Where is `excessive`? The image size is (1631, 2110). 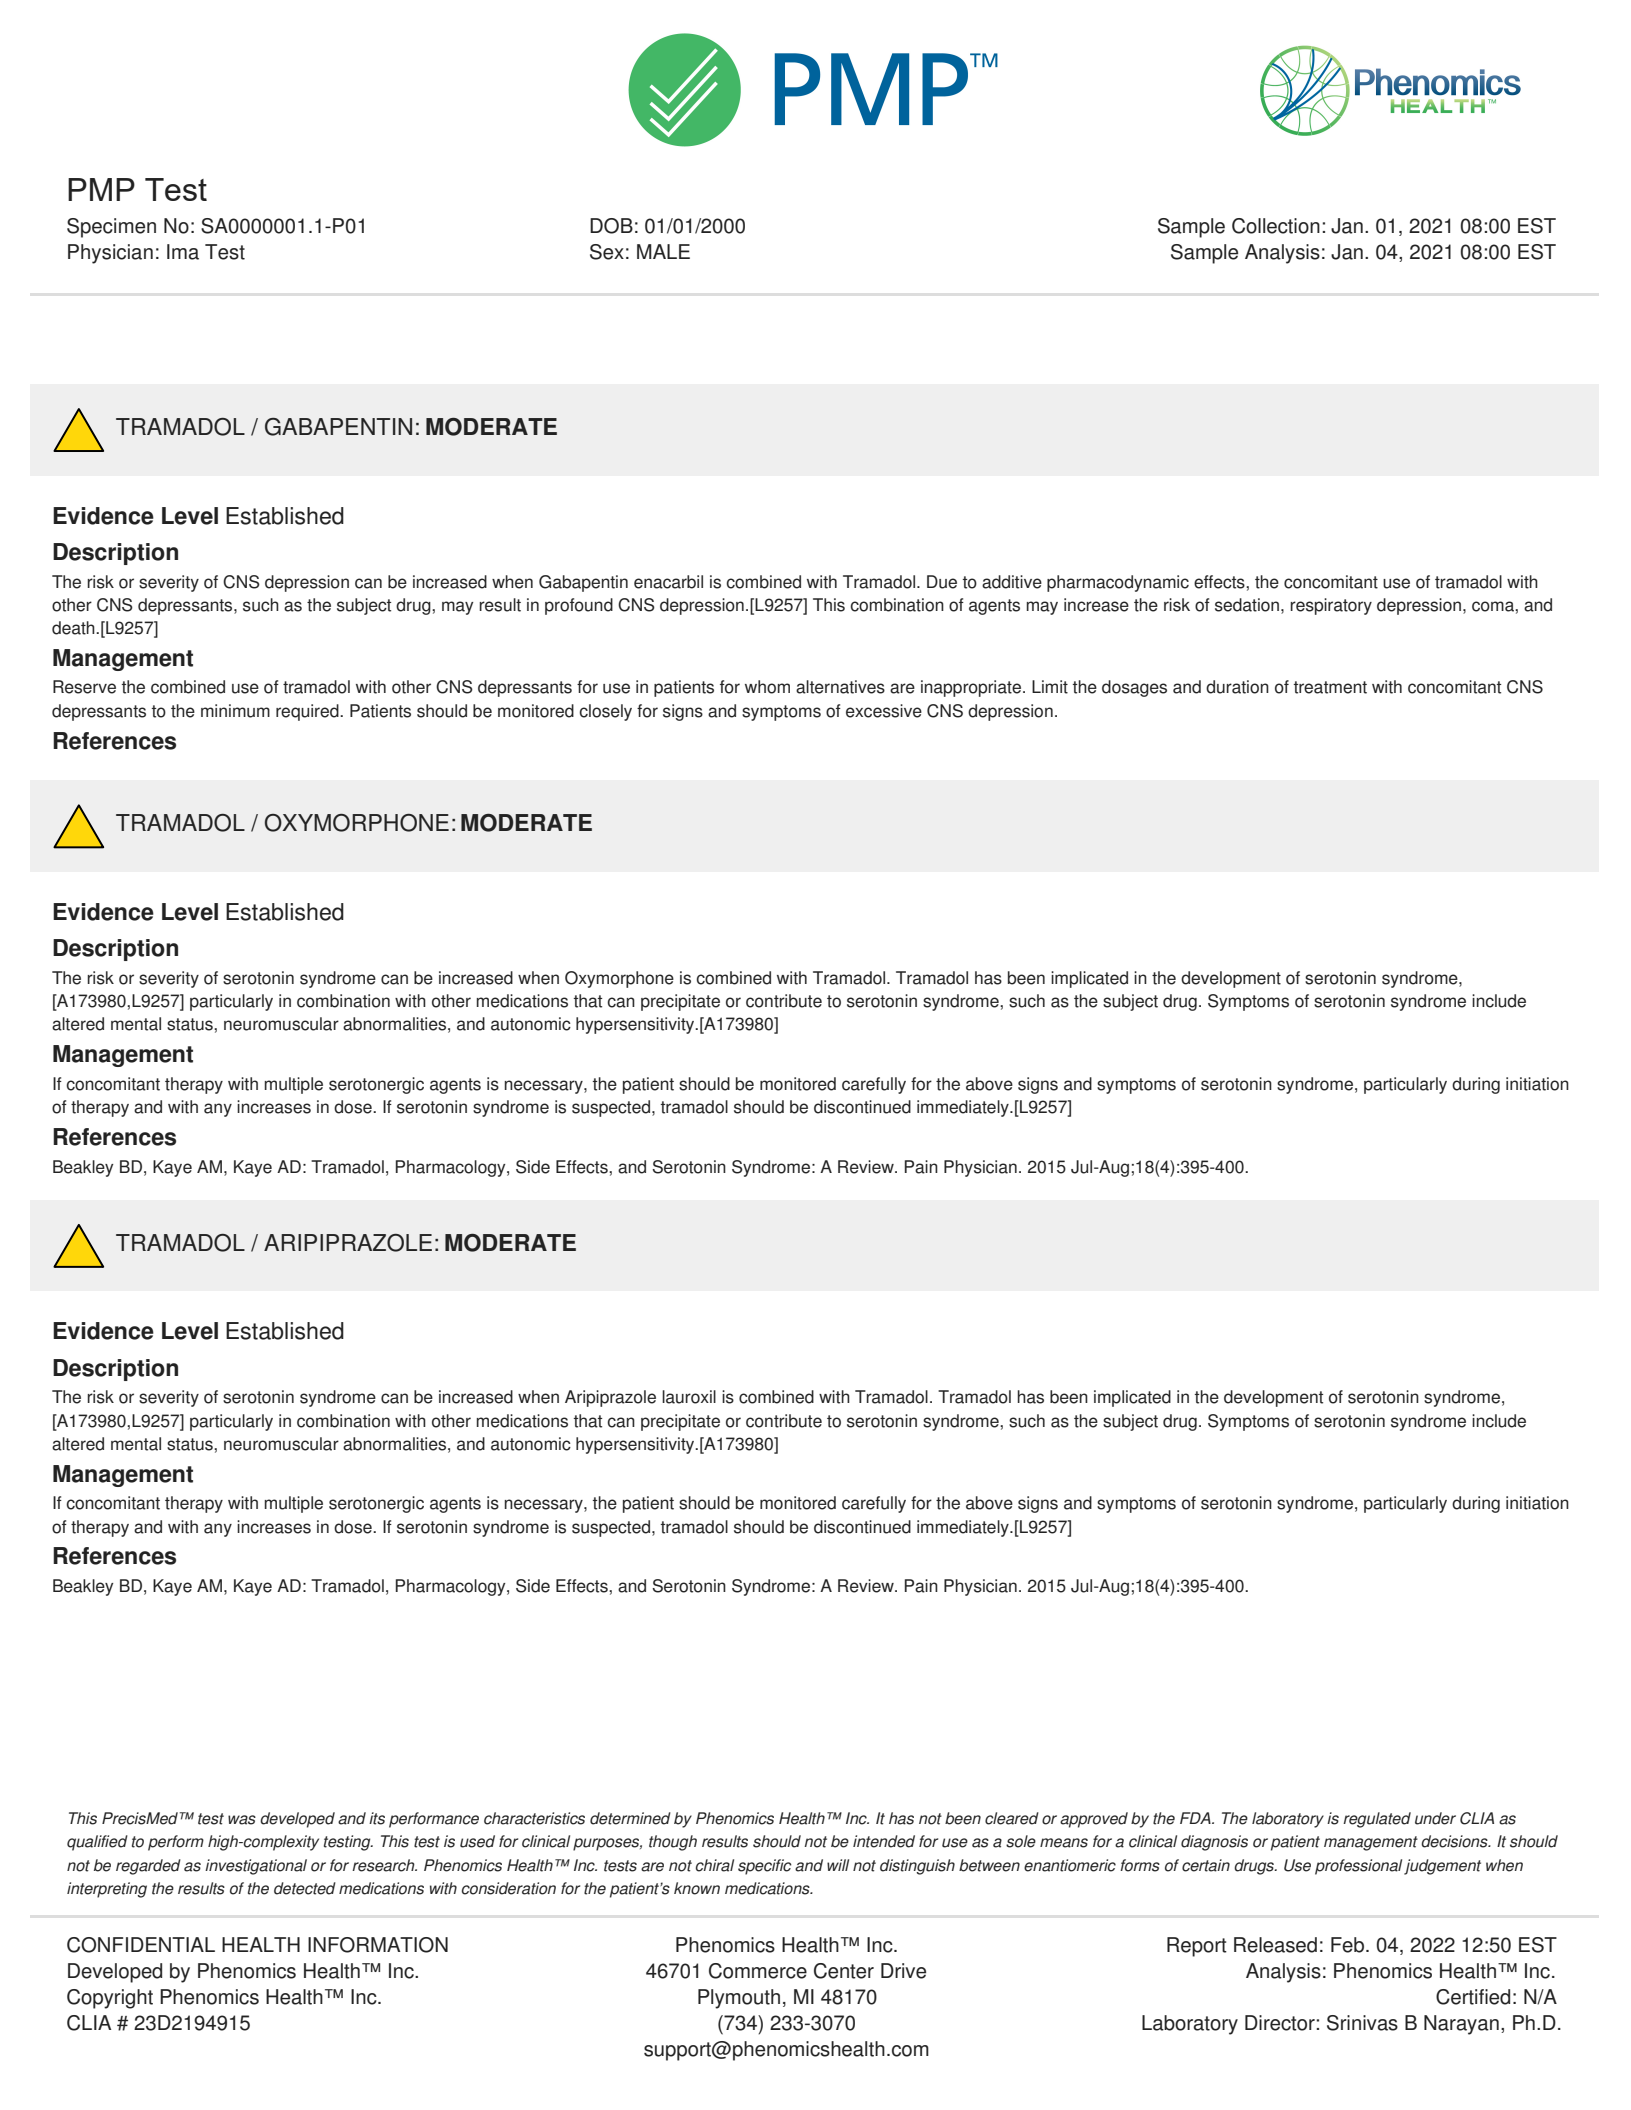
excessive is located at coordinates (884, 711).
